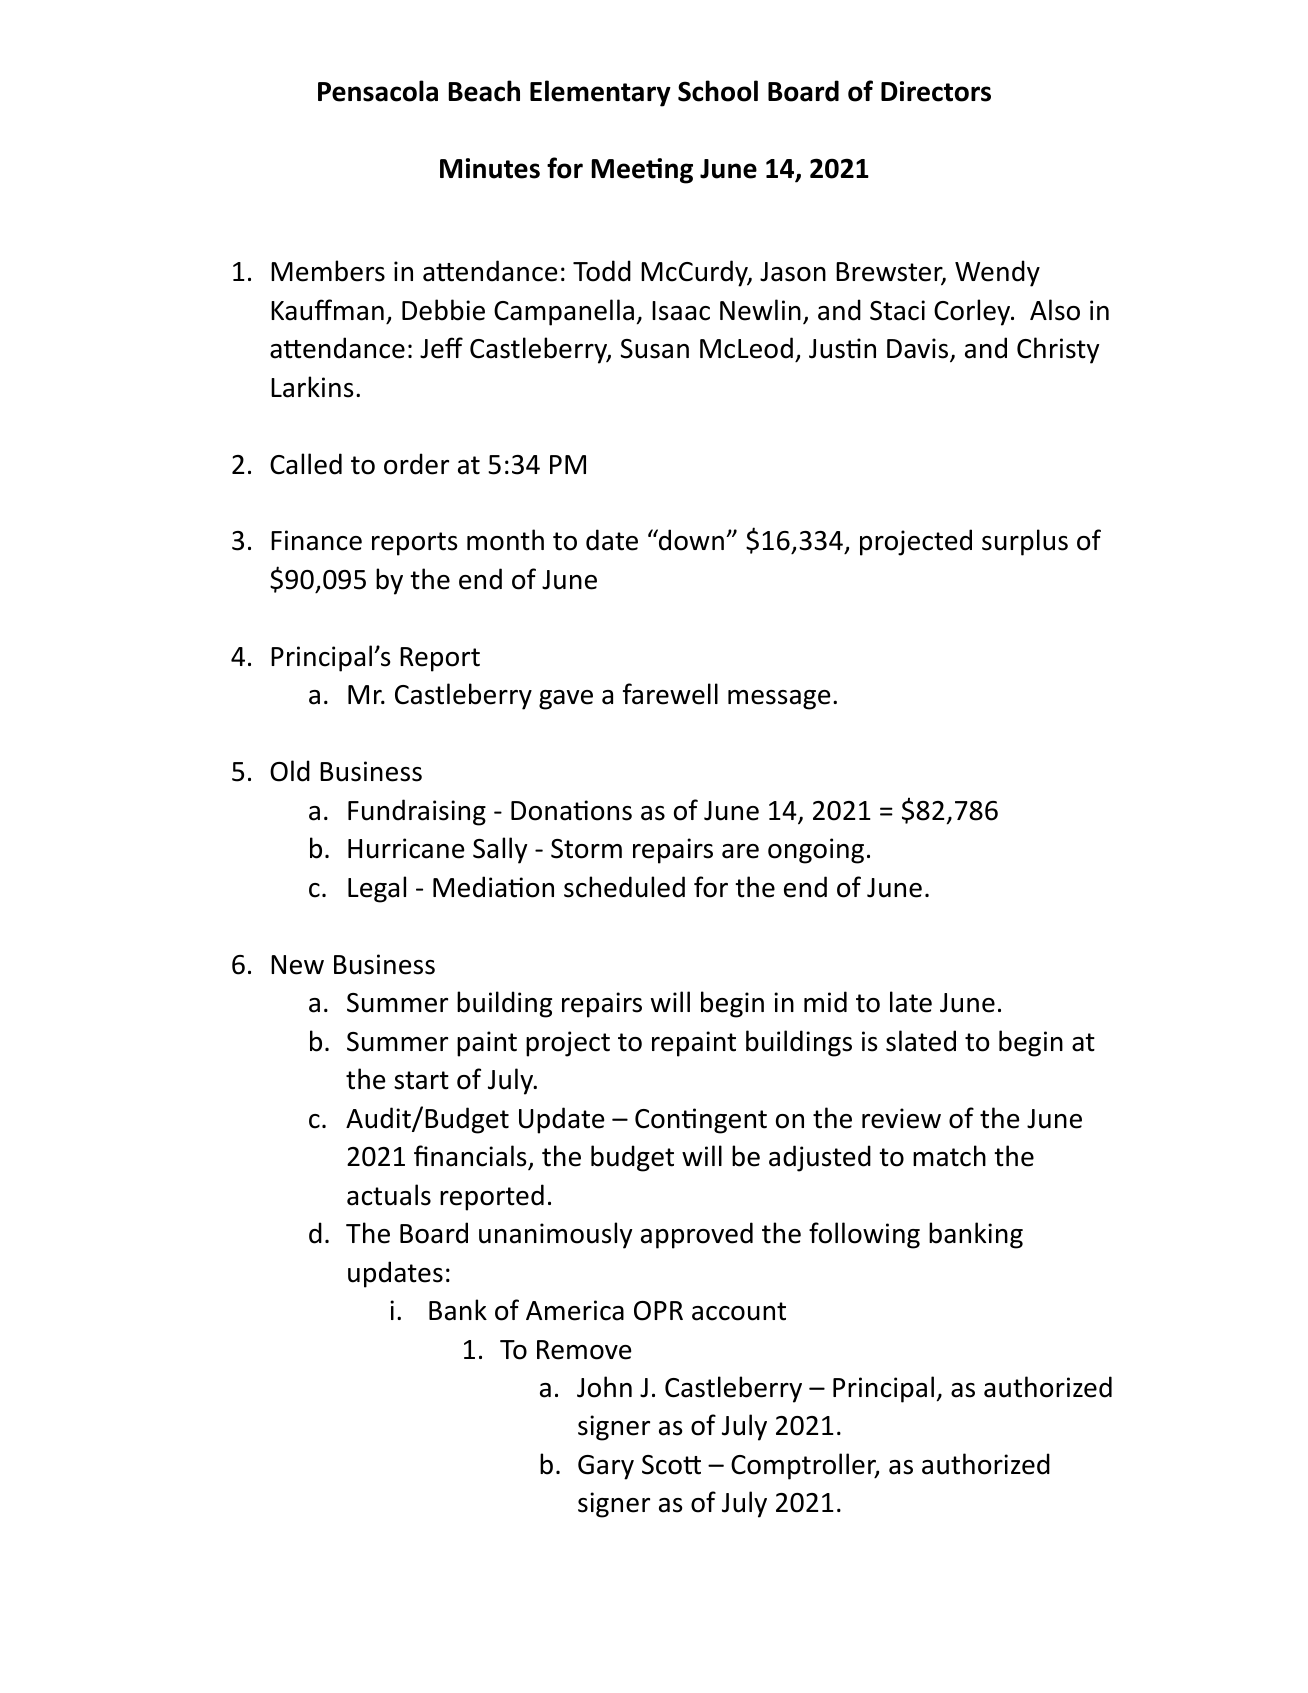  What do you see at coordinates (655, 349) in the page?
I see `Susan` at bounding box center [655, 349].
